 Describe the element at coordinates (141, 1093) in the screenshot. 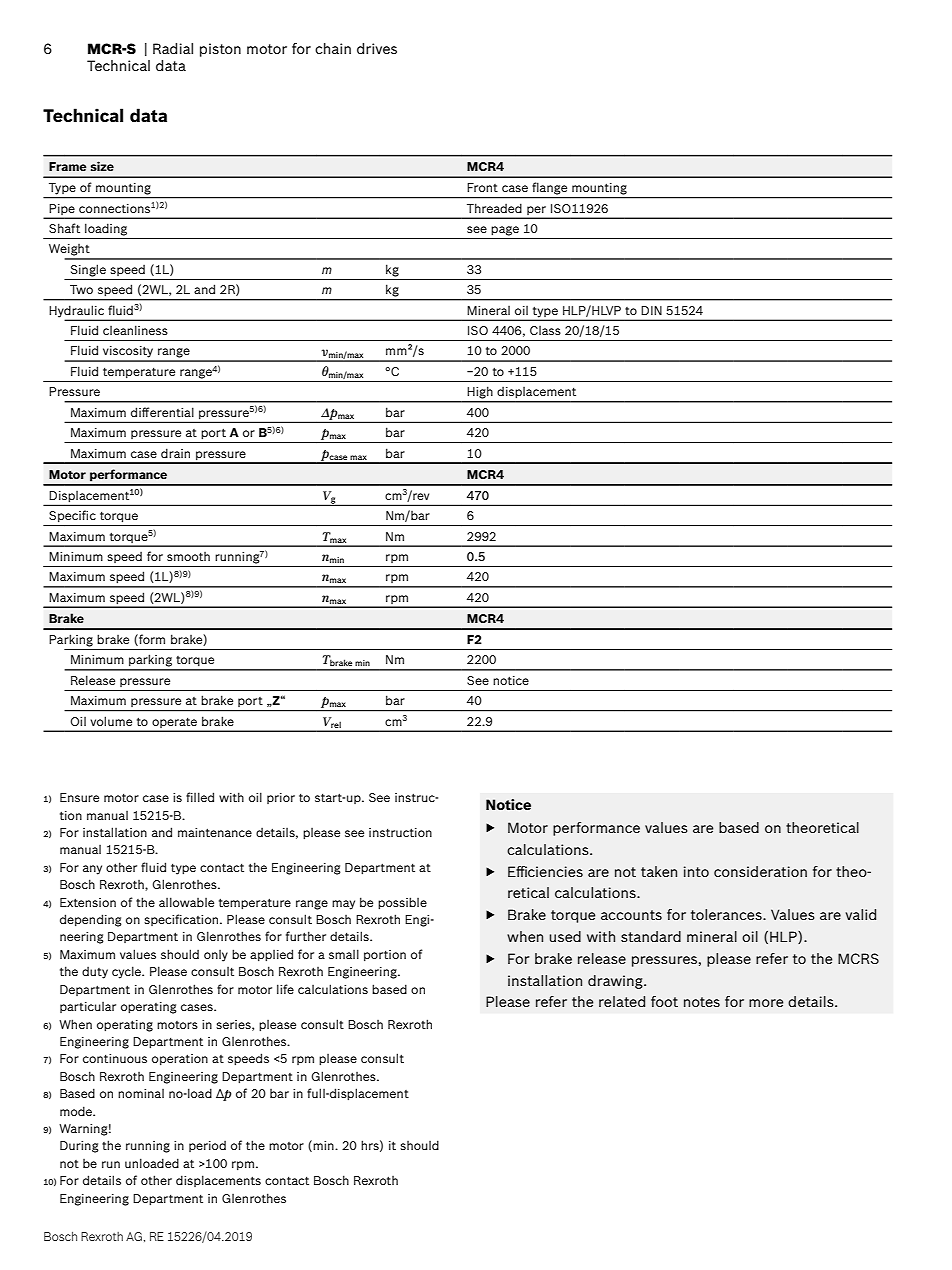

I see `nominal` at that location.
